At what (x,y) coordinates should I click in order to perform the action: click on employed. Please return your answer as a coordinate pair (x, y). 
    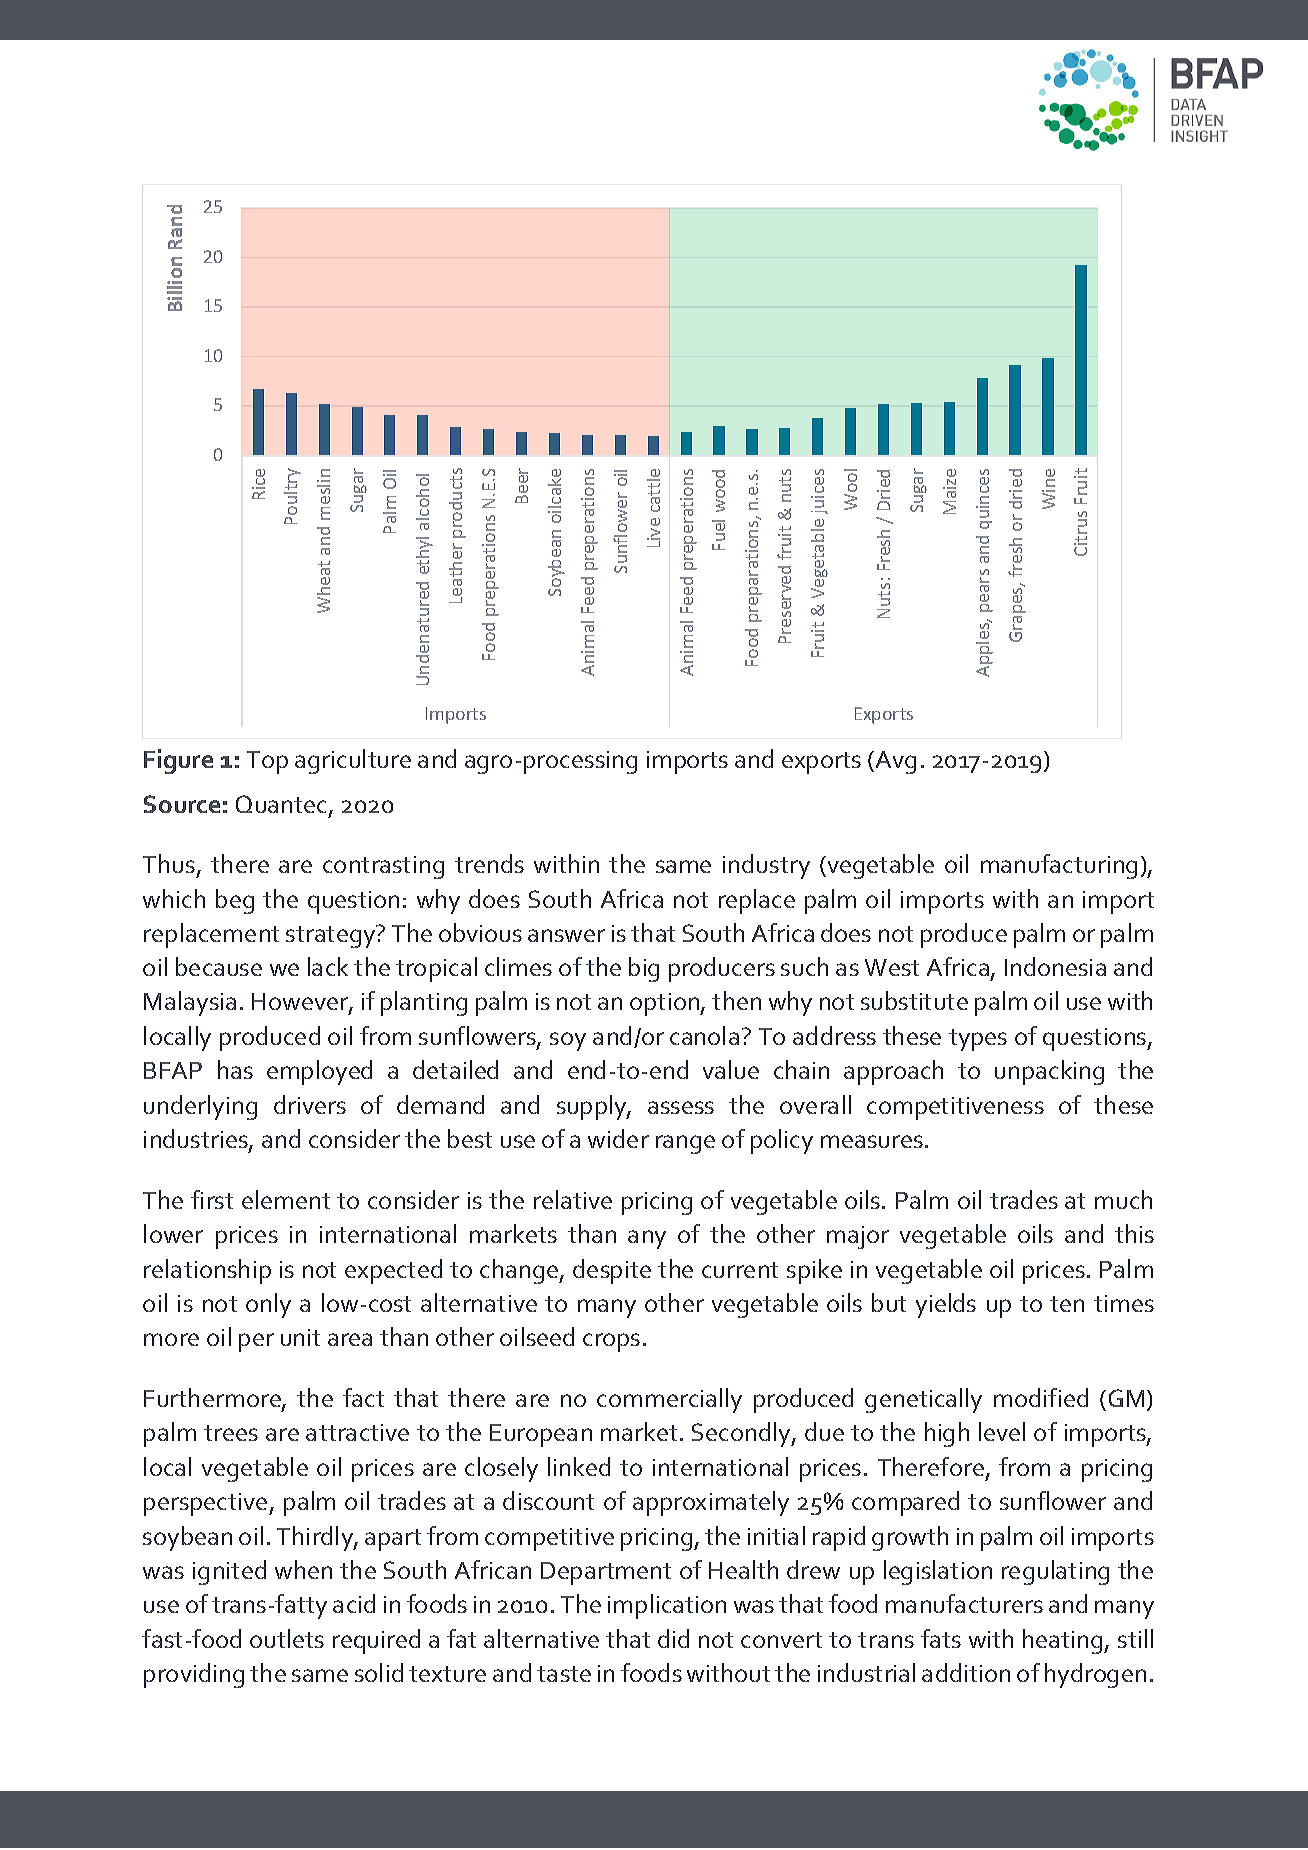
    Looking at the image, I should click on (319, 1072).
